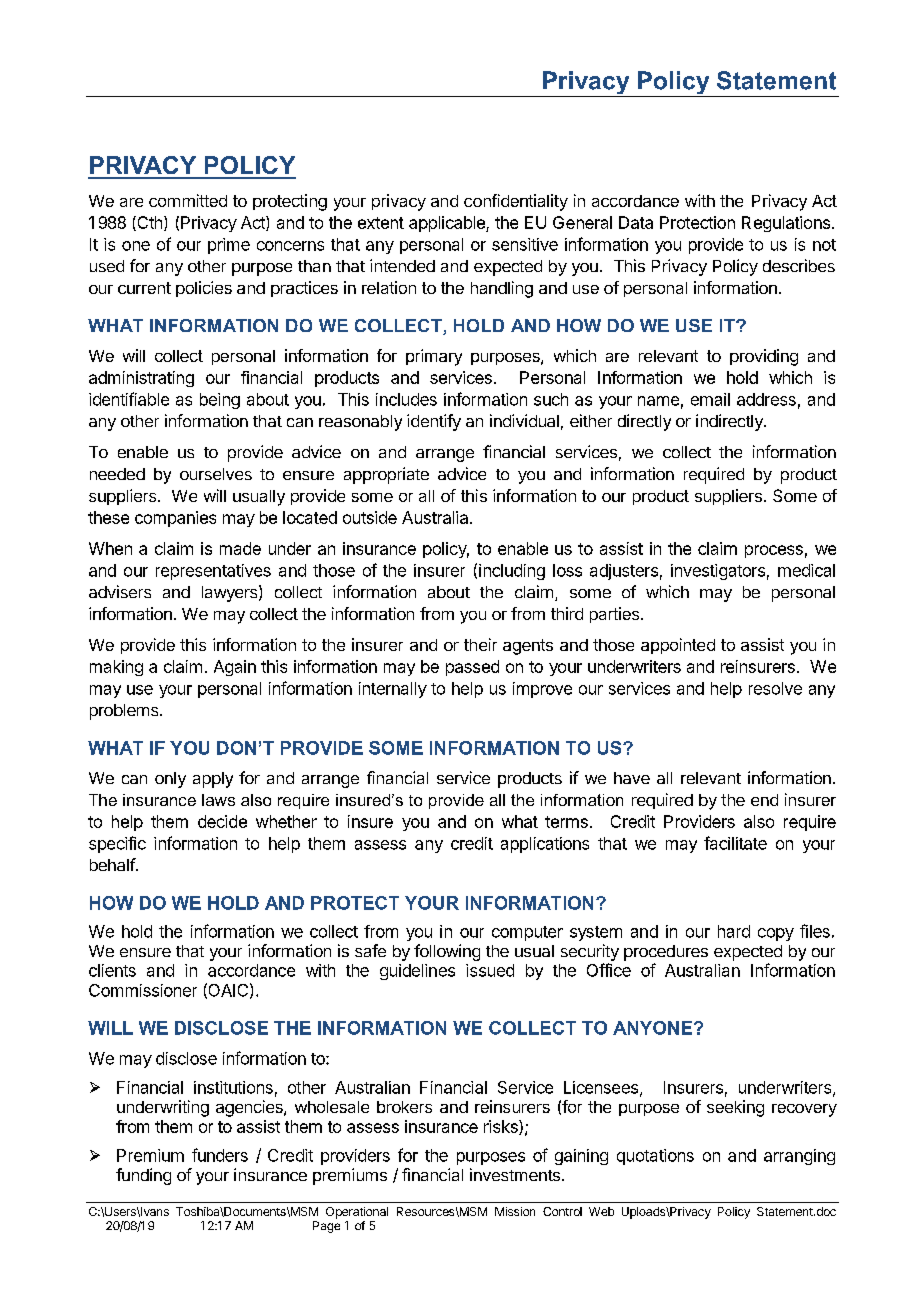  What do you see at coordinates (125, 712) in the screenshot?
I see `problems` at bounding box center [125, 712].
